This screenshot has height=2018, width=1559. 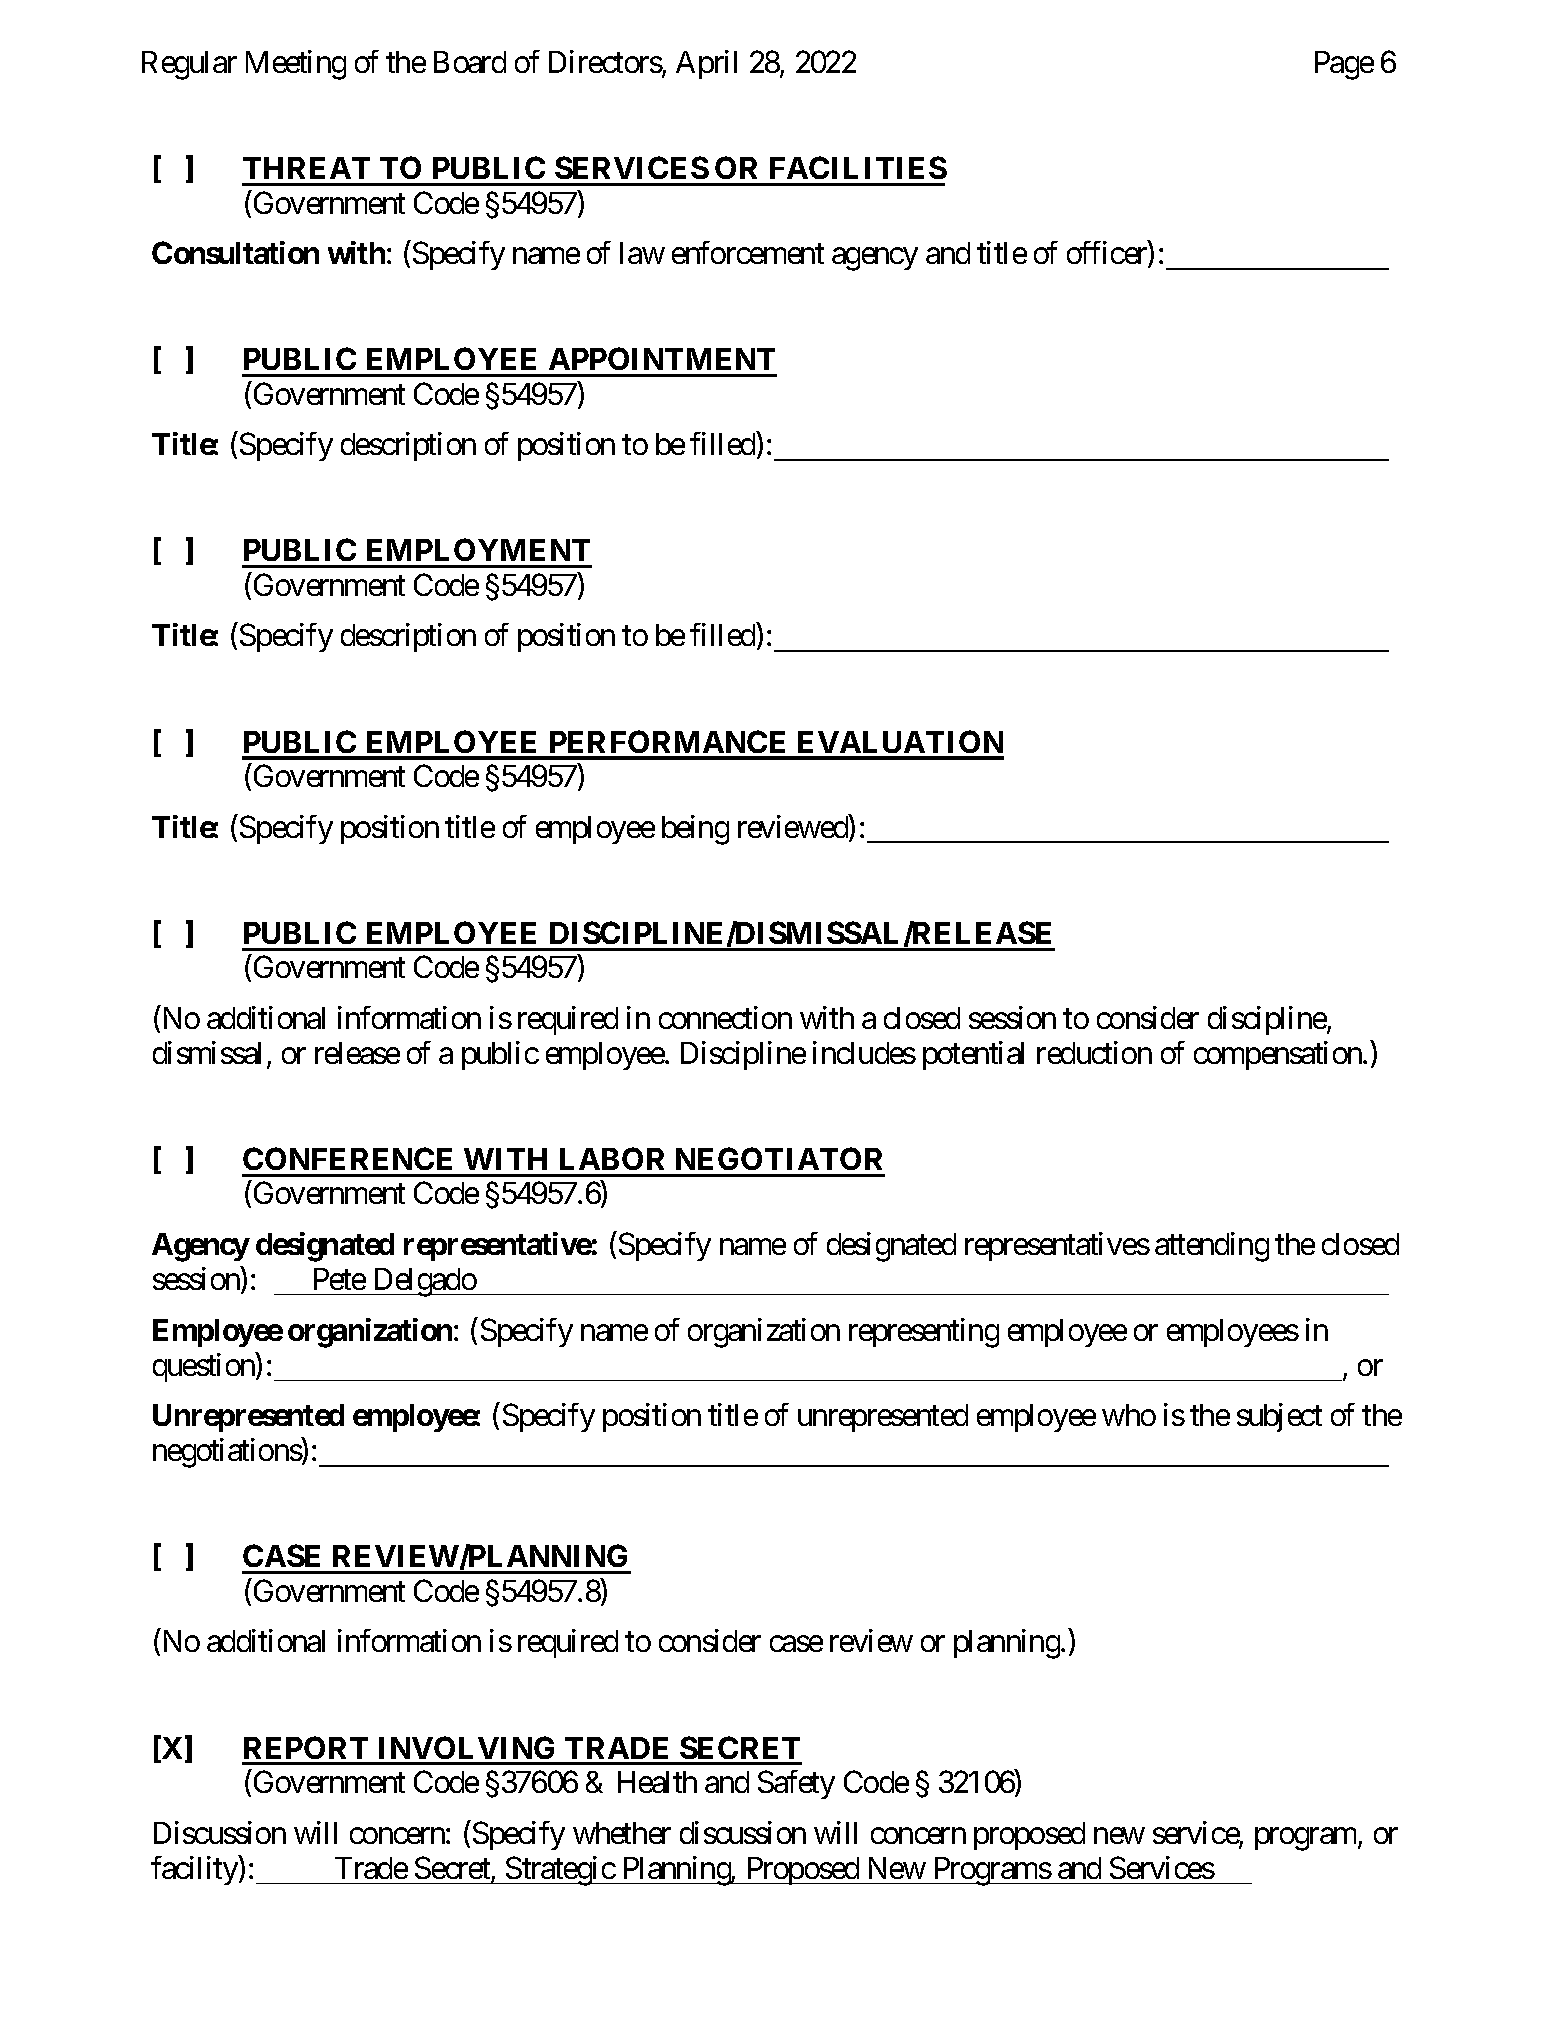 I want to click on question, so click(x=205, y=1367).
